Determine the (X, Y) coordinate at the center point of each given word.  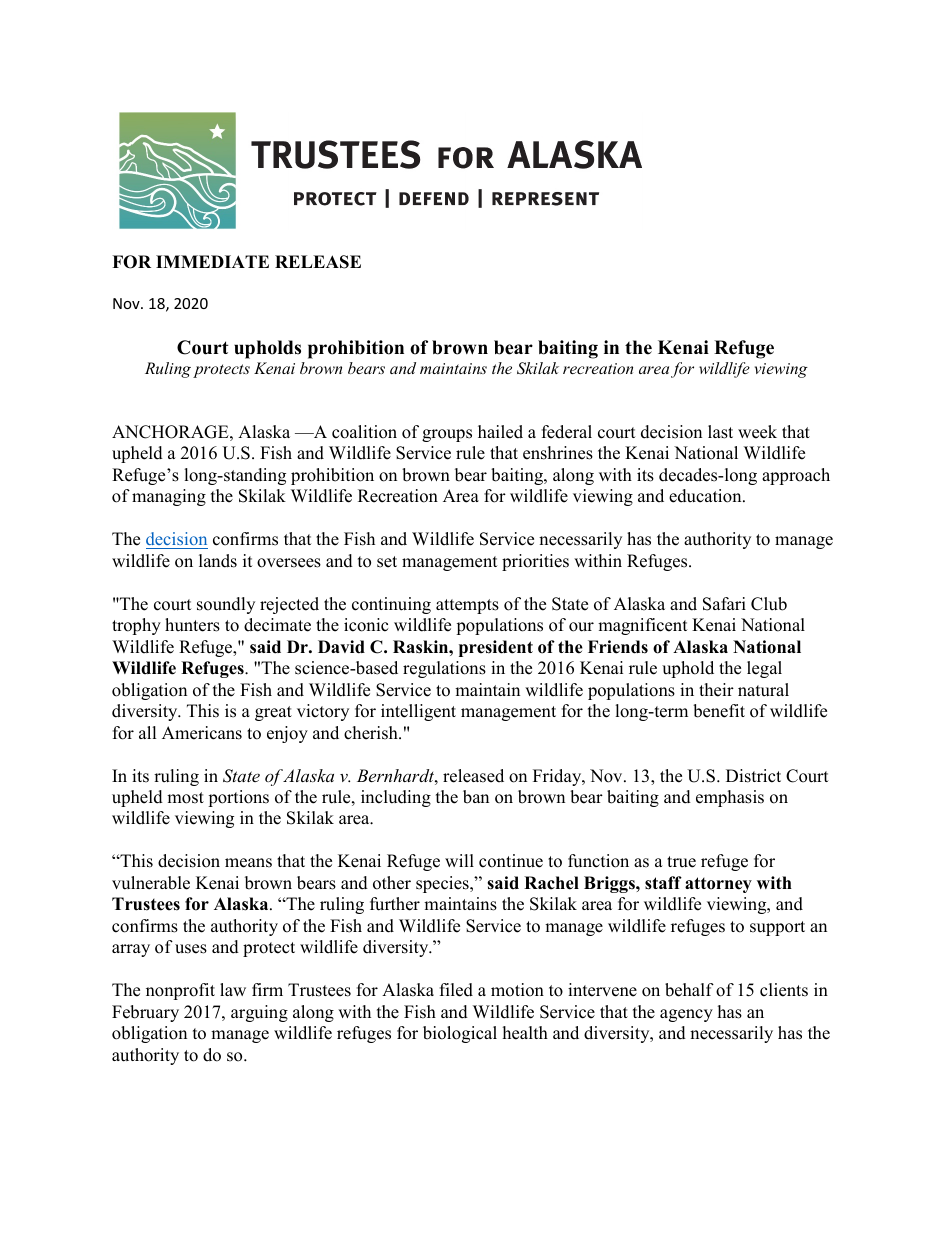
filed (456, 990)
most (185, 798)
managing (169, 497)
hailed (500, 432)
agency (686, 1015)
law (233, 989)
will (459, 860)
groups (447, 435)
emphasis (730, 798)
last (720, 432)
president (496, 648)
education (706, 496)
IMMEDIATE (212, 261)
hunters (192, 625)
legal (764, 669)
